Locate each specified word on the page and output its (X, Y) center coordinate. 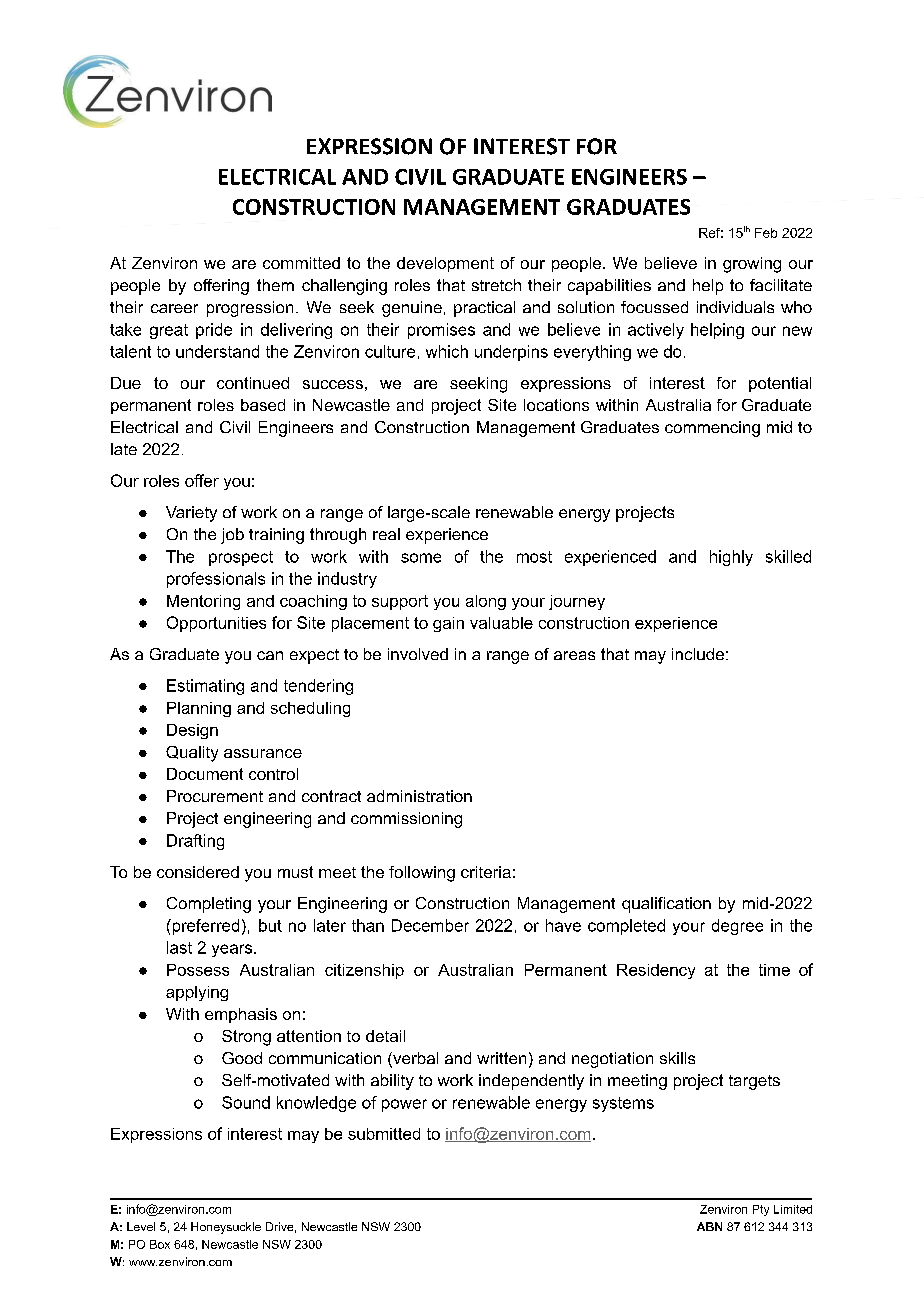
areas (574, 655)
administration (419, 796)
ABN (709, 1226)
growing (752, 265)
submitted (384, 1134)
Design (192, 731)
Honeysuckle (226, 1228)
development (445, 264)
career (174, 308)
